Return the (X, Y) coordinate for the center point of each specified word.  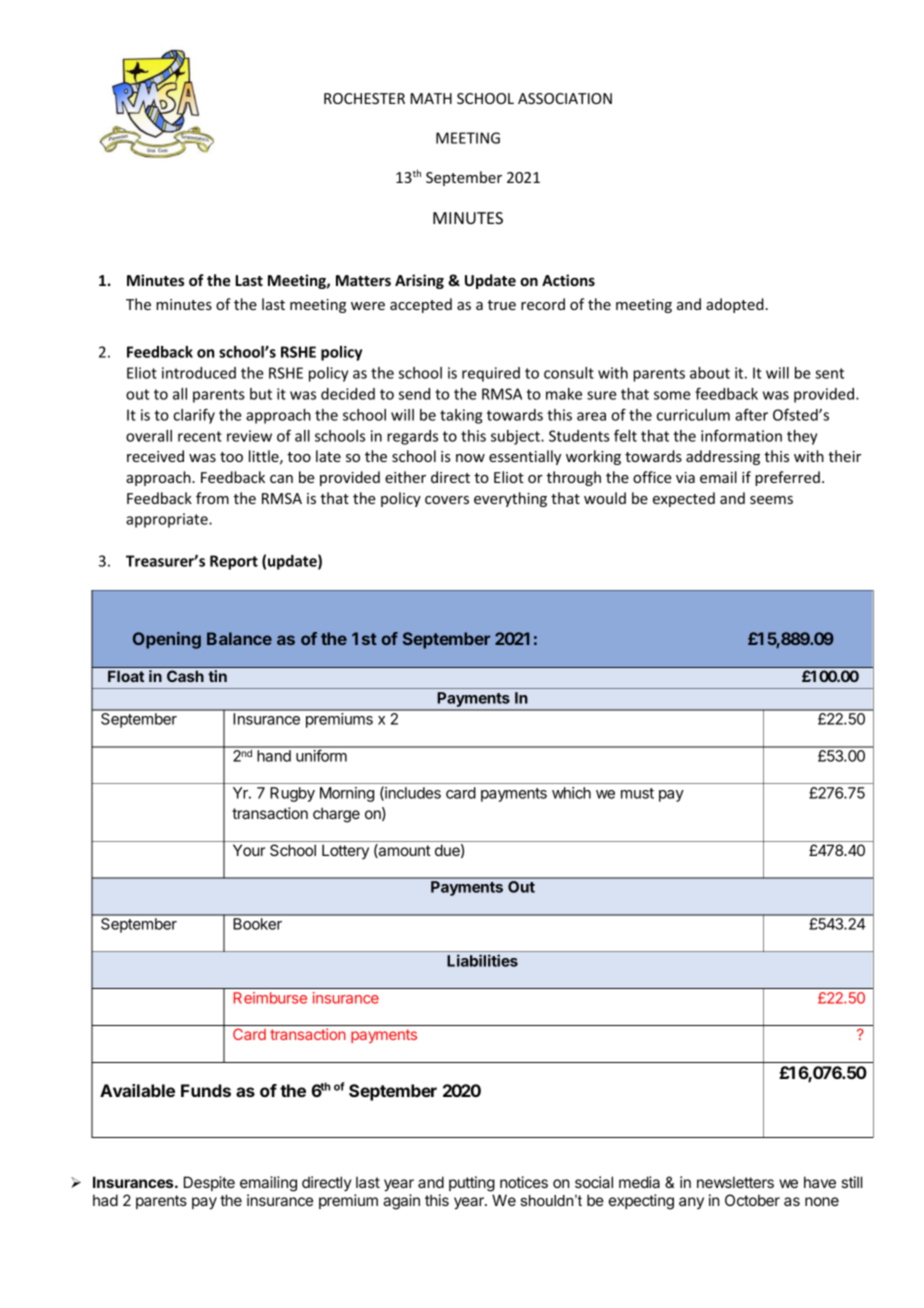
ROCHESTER (364, 98)
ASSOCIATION (565, 98)
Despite (209, 1183)
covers (447, 500)
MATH (431, 98)
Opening (167, 640)
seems (771, 500)
